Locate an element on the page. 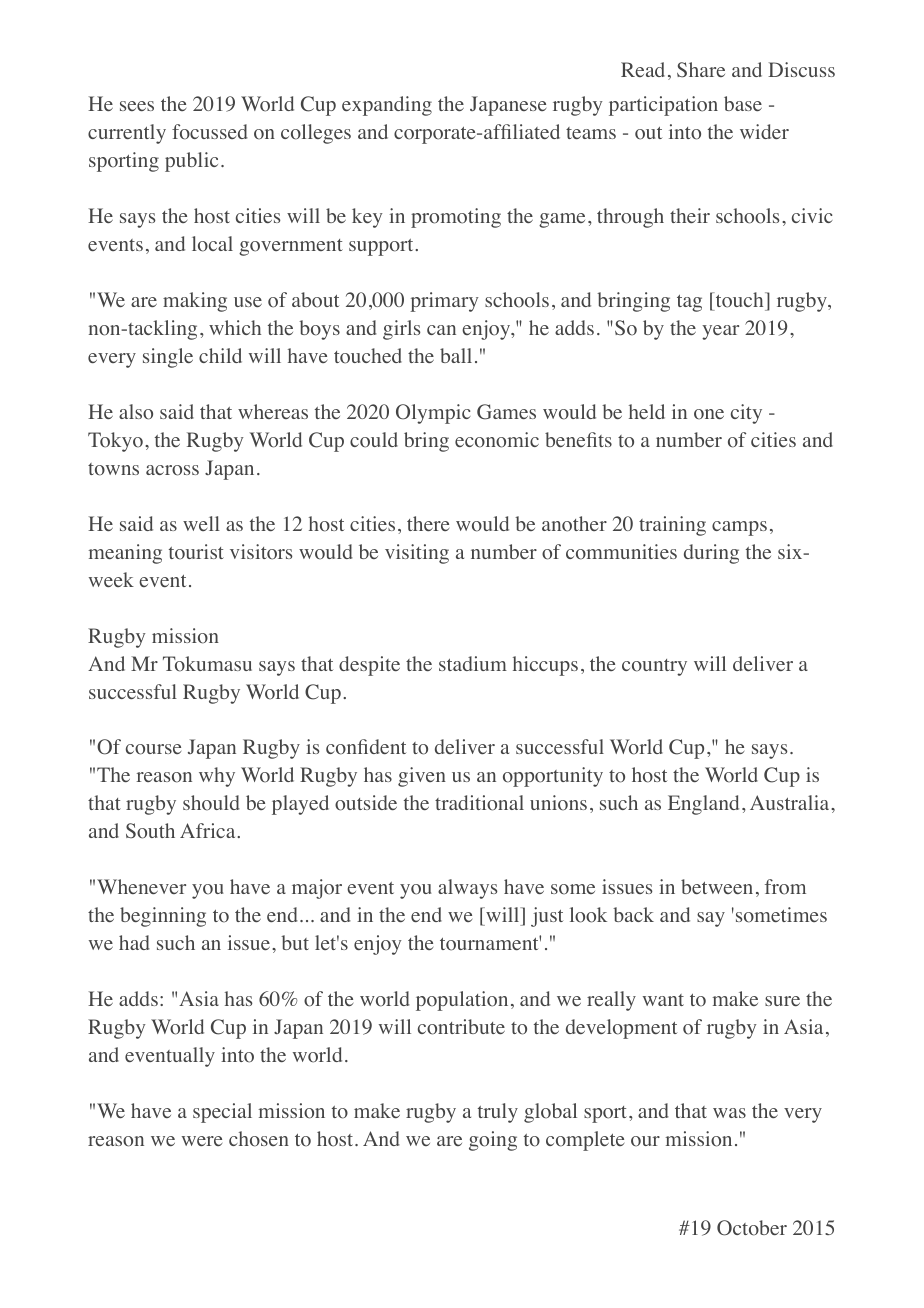 Image resolution: width=924 pixels, height=1308 pixels. focussed is located at coordinates (210, 132).
